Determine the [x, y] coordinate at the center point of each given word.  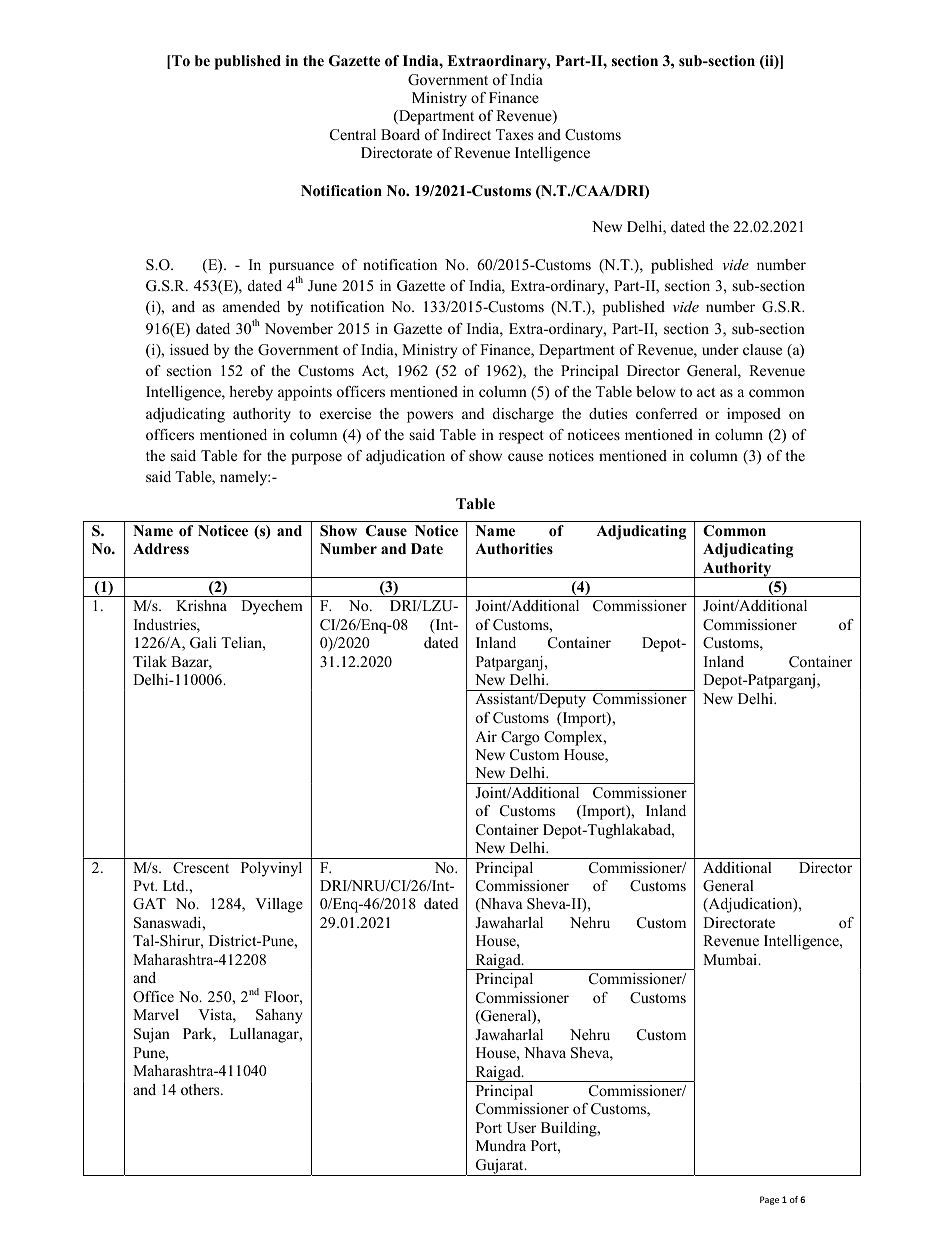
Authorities [514, 548]
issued [189, 349]
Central [353, 135]
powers [430, 417]
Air [486, 736]
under [720, 349]
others [201, 1089]
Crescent [201, 868]
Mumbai [731, 959]
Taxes [514, 134]
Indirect [466, 134]
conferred [667, 413]
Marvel [156, 1014]
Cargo [520, 738]
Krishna [201, 605]
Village [279, 905]
